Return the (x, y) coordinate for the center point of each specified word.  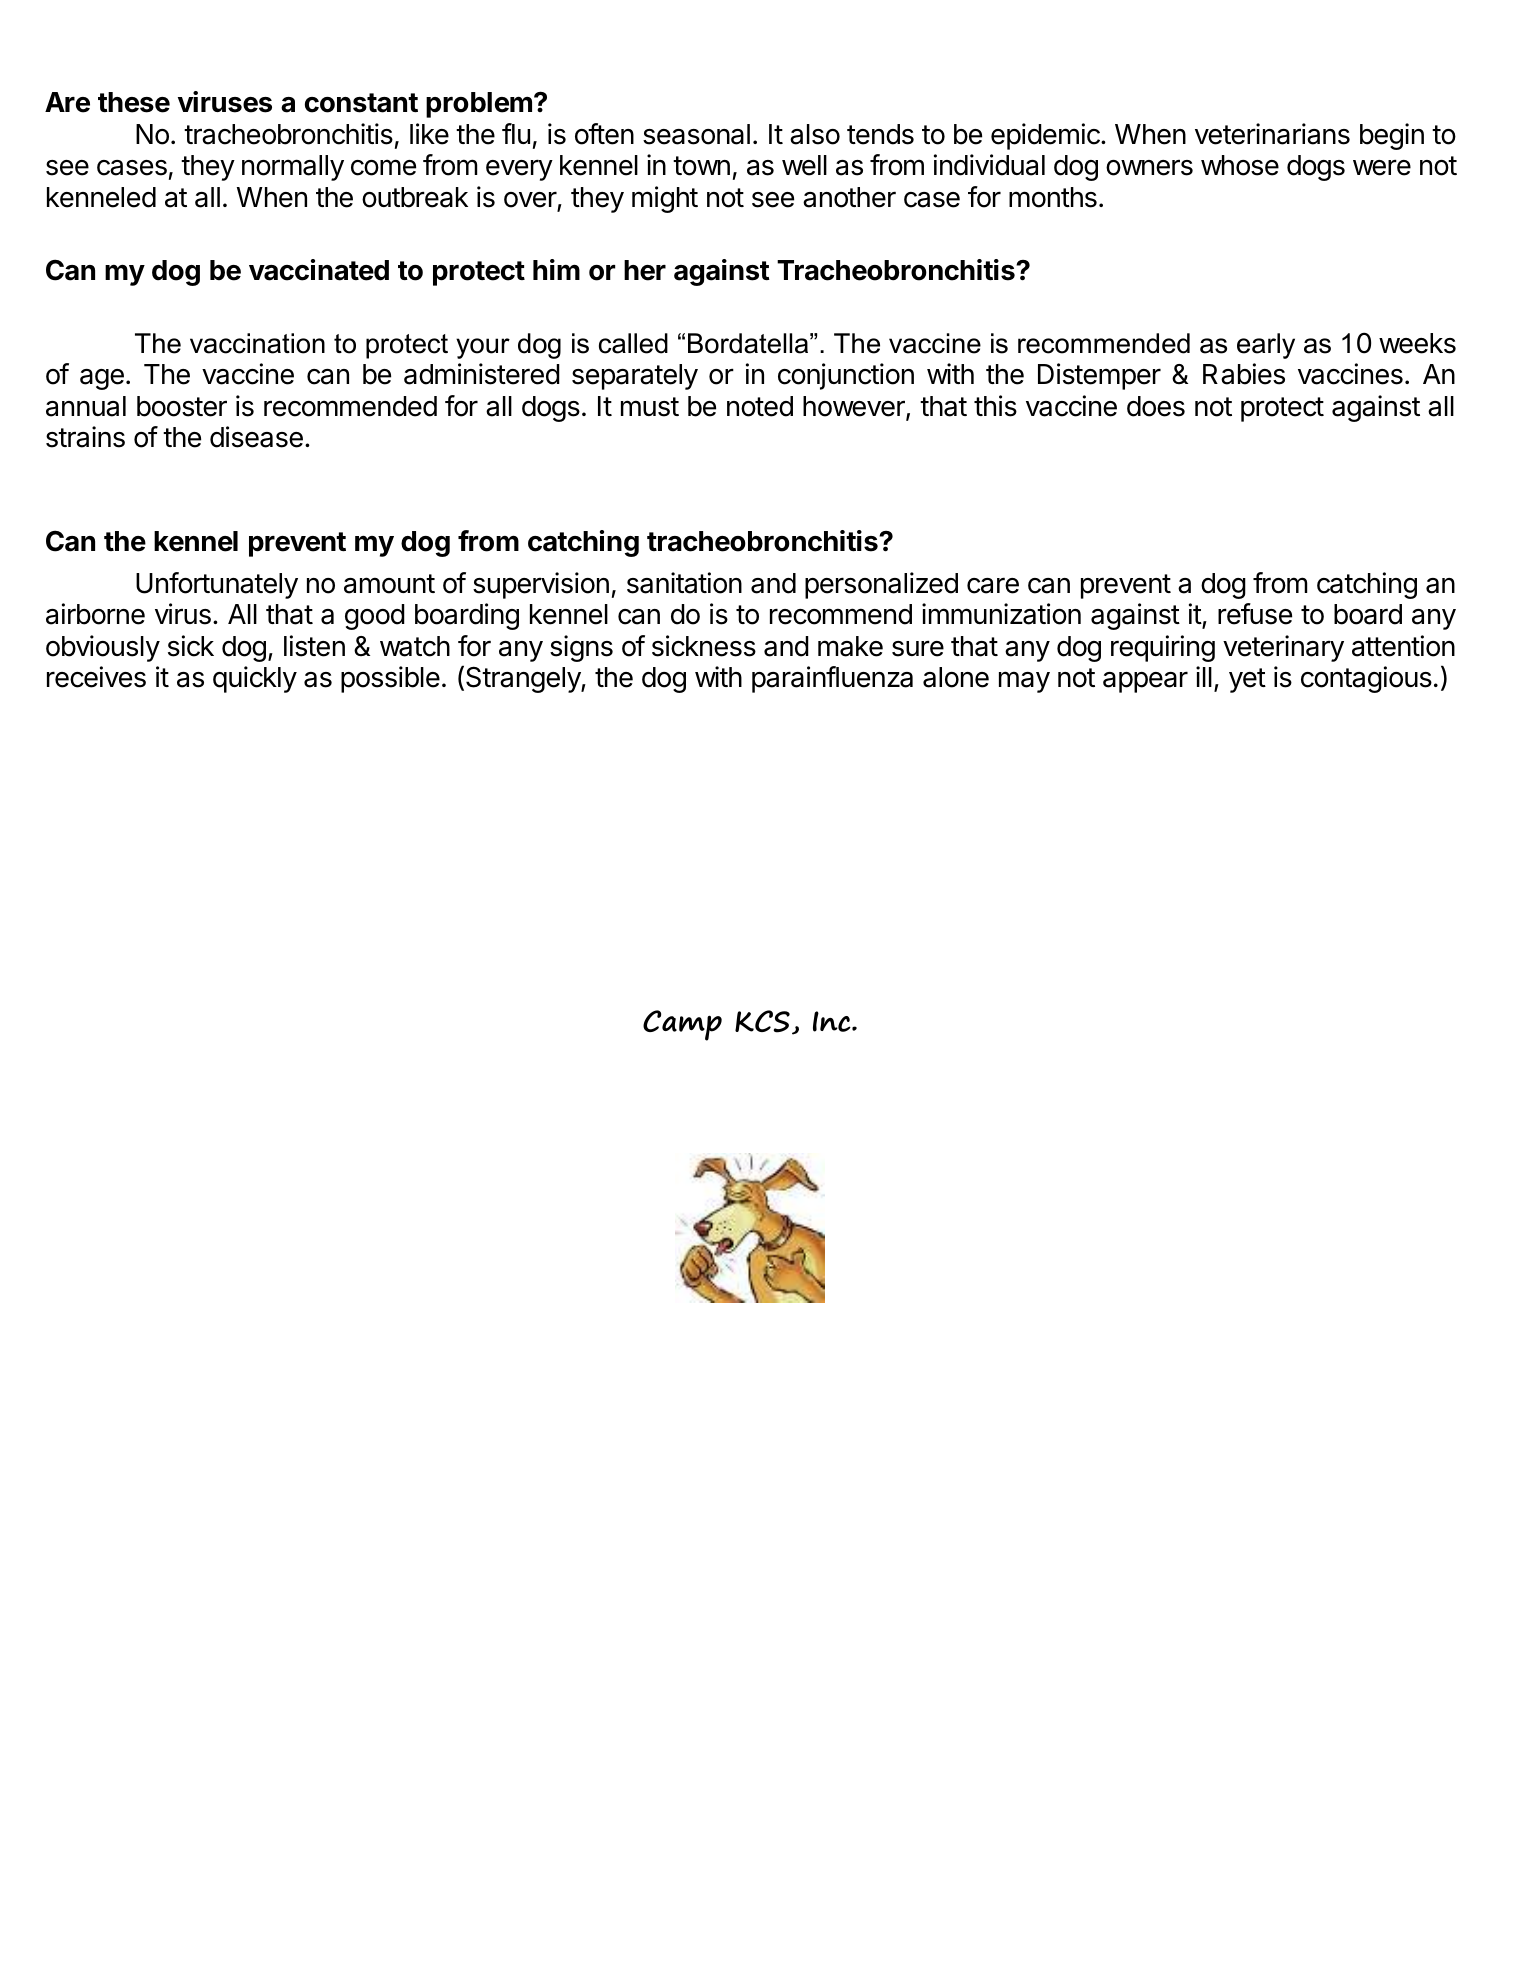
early (1266, 346)
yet (1247, 680)
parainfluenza (832, 679)
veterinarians (1272, 134)
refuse (1255, 614)
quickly (255, 679)
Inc (833, 1021)
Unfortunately (217, 585)
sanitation (684, 583)
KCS (762, 1021)
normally (293, 168)
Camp (682, 1025)
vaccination (257, 343)
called (633, 343)
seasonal (696, 134)
